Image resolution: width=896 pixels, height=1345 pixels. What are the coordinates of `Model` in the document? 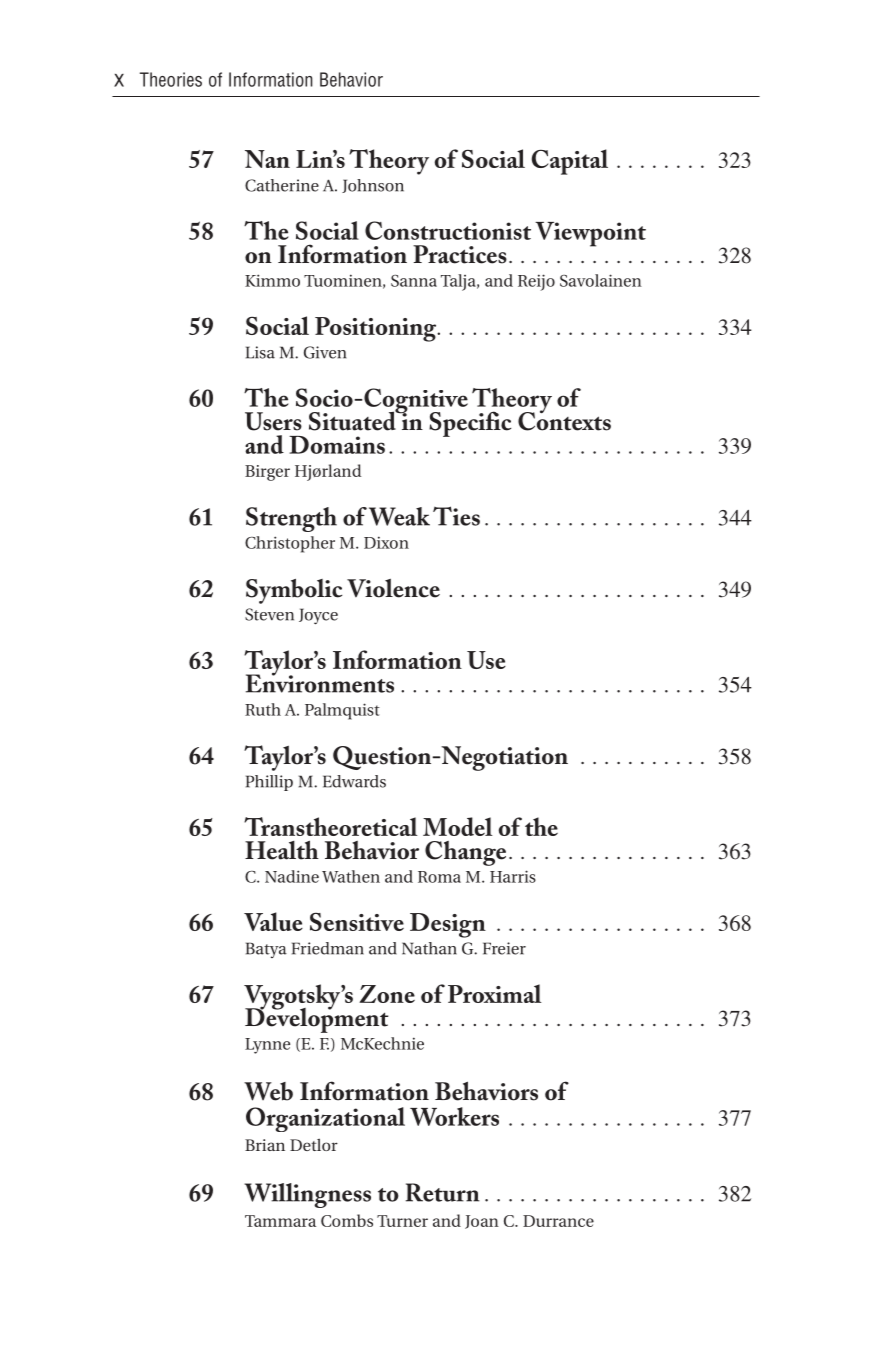 It's located at (458, 826).
